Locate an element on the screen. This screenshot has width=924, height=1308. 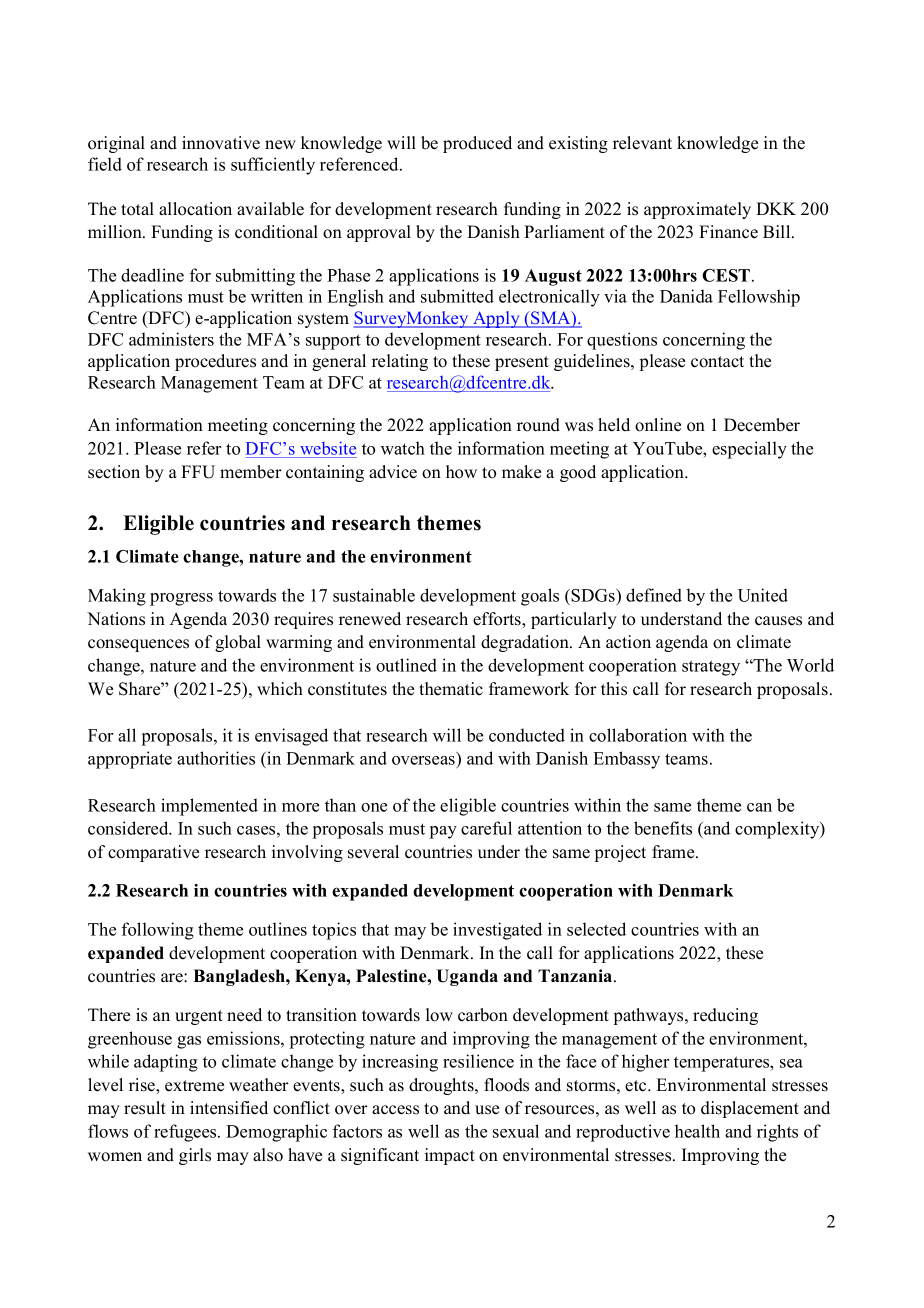
allocation is located at coordinates (195, 209).
